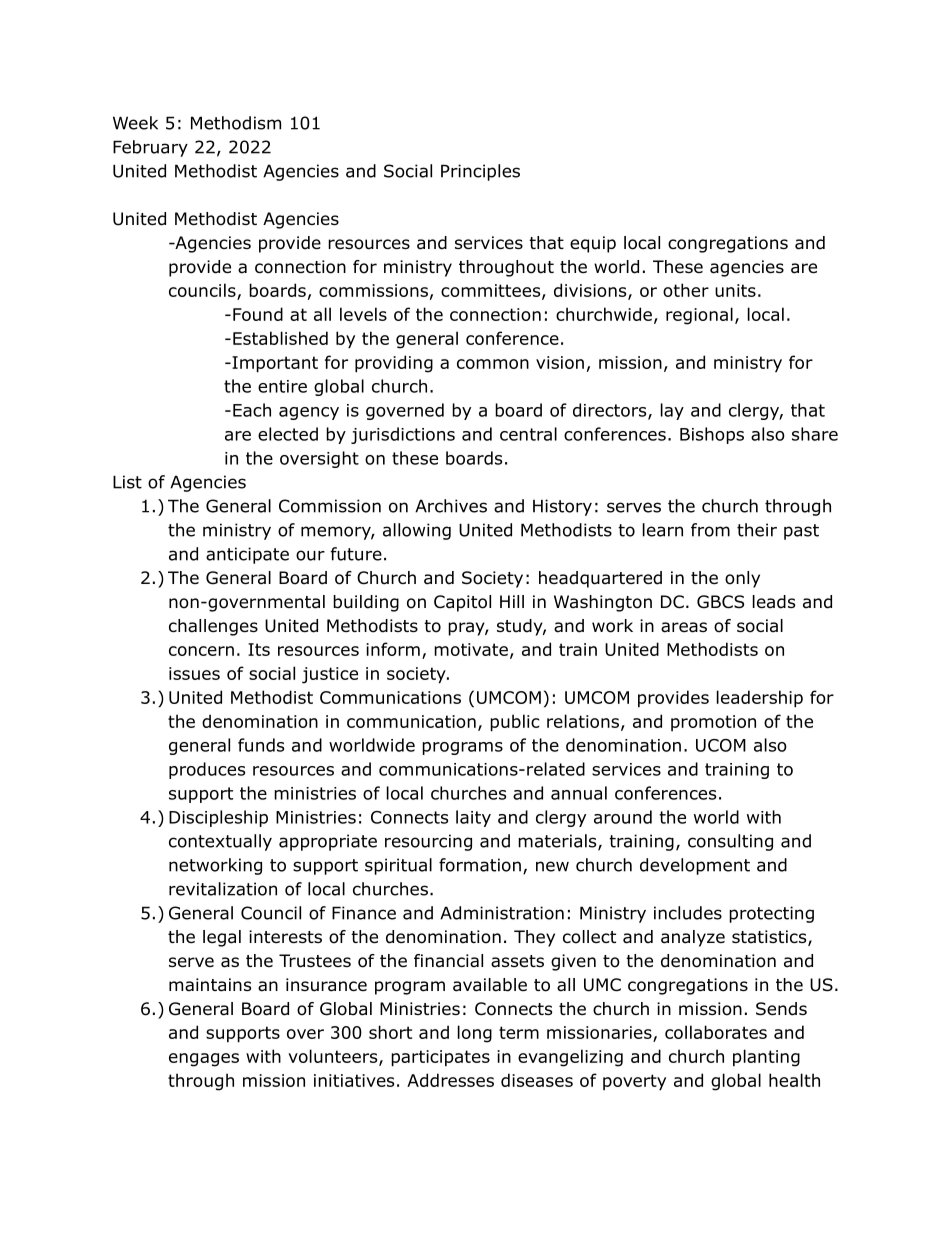  Describe the element at coordinates (213, 627) in the screenshot. I see `challenges` at that location.
